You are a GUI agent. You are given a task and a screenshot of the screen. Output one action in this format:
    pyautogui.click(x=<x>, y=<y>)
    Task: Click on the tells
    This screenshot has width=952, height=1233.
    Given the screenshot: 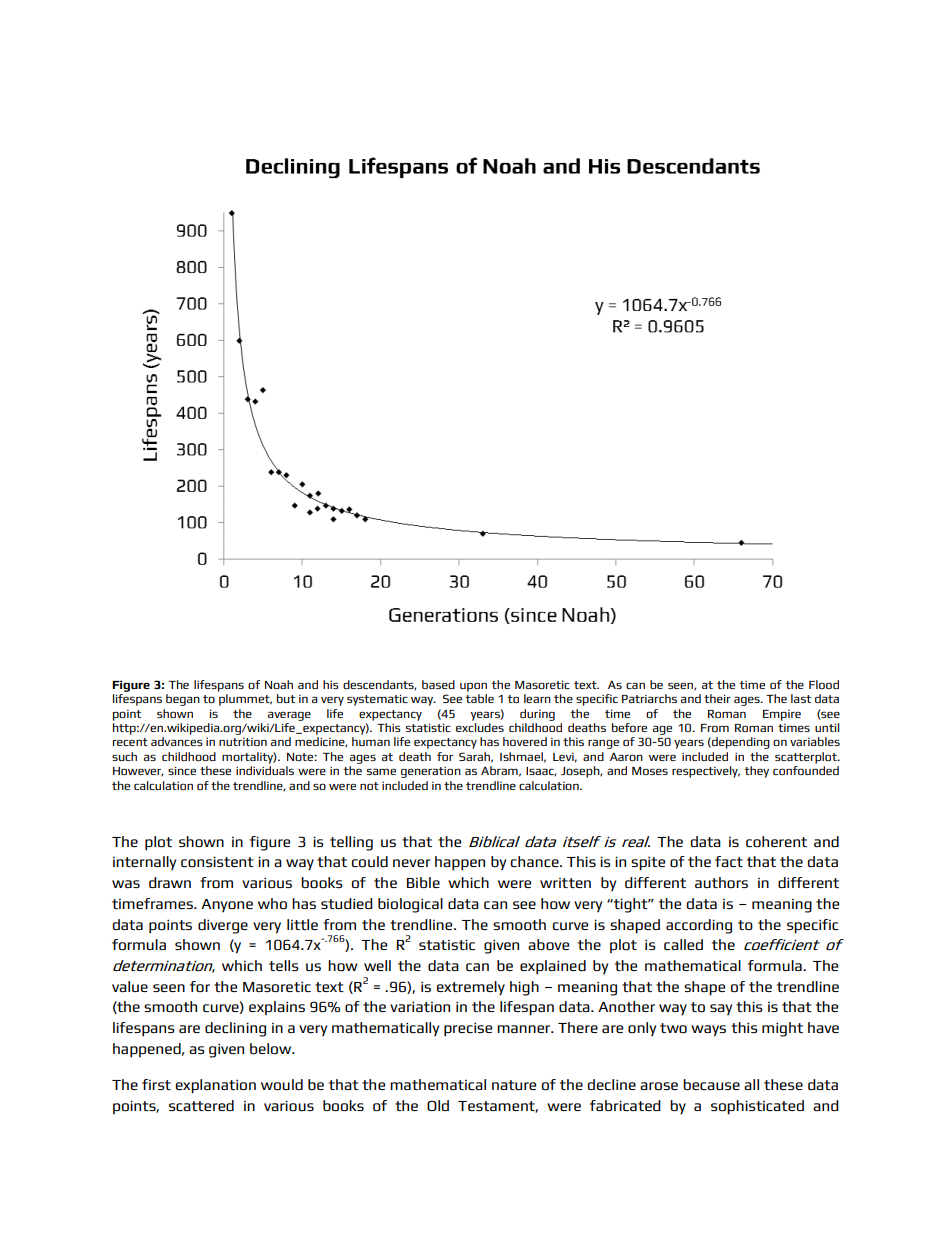 What is the action you would take?
    pyautogui.click(x=284, y=965)
